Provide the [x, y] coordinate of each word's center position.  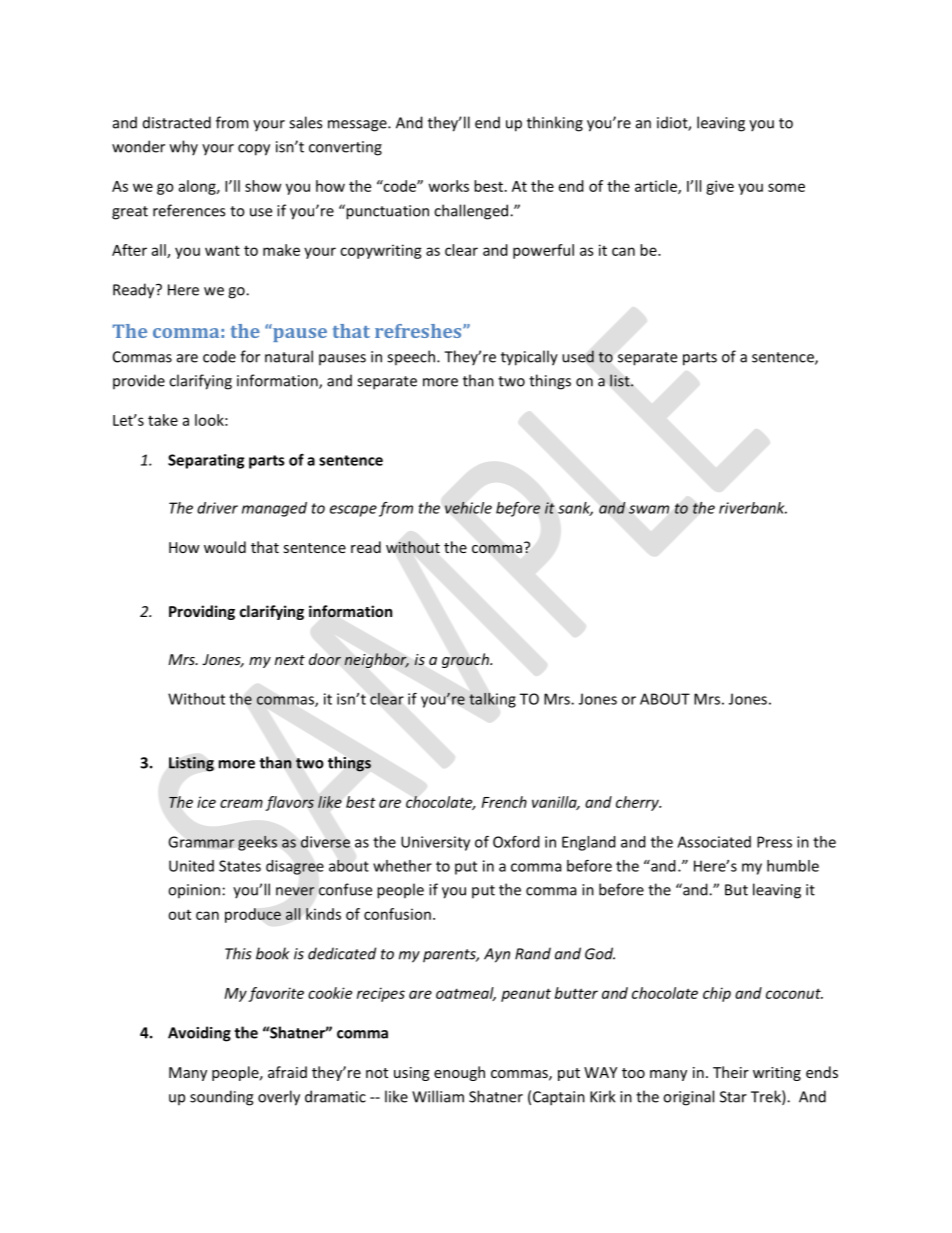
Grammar [201, 842]
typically [529, 358]
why [184, 148]
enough [459, 1073]
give [720, 187]
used [578, 356]
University [435, 843]
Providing [202, 612]
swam [649, 509]
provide [139, 381]
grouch [466, 660]
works [449, 186]
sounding [221, 1098]
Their [731, 1072]
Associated [714, 842]
